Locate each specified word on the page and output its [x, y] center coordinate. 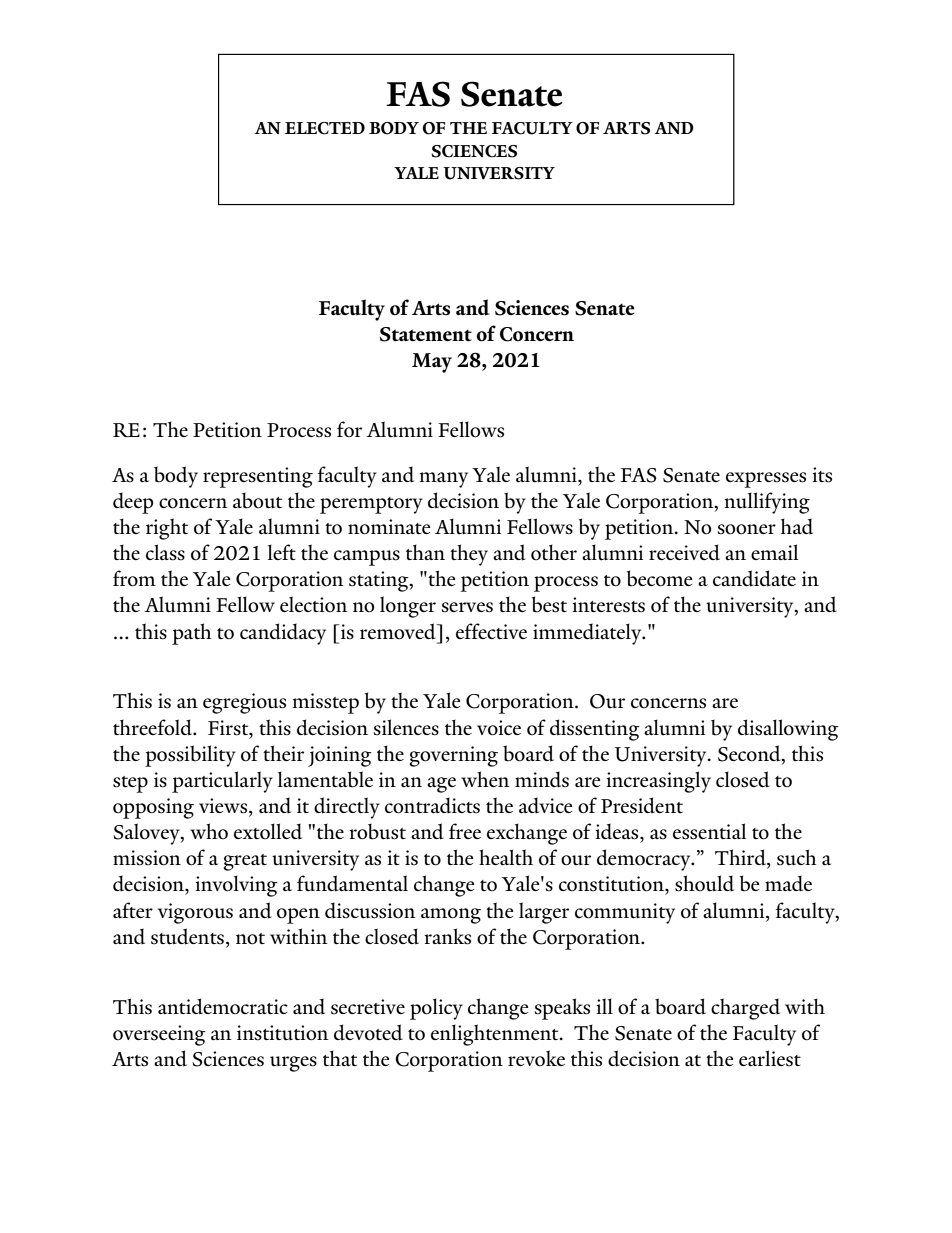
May [432, 363]
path [192, 634]
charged [745, 1009]
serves [467, 607]
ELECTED [325, 128]
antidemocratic [223, 1006]
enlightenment [496, 1035]
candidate [754, 578]
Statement [426, 334]
